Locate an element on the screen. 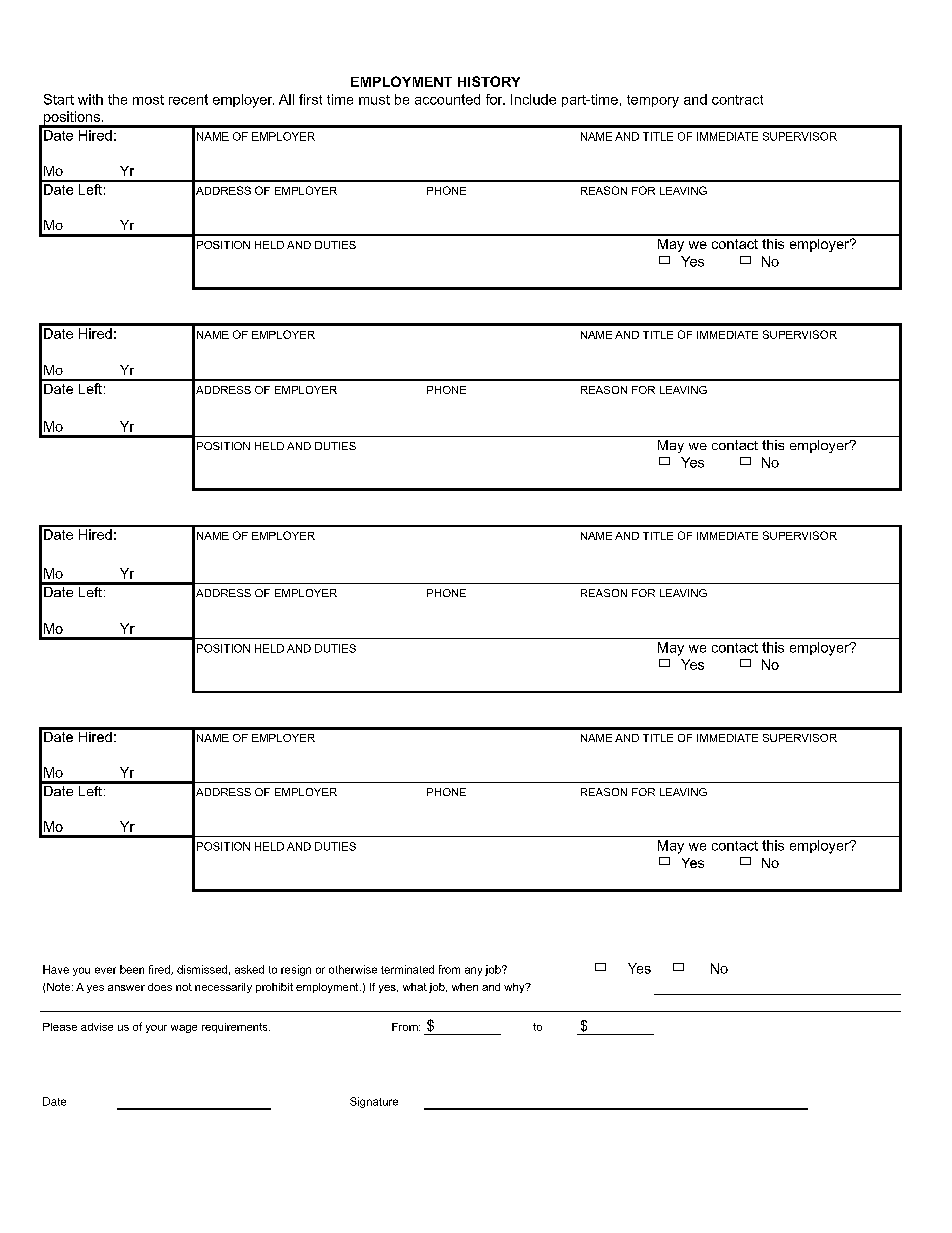 The image size is (952, 1233). accounted is located at coordinates (447, 99).
